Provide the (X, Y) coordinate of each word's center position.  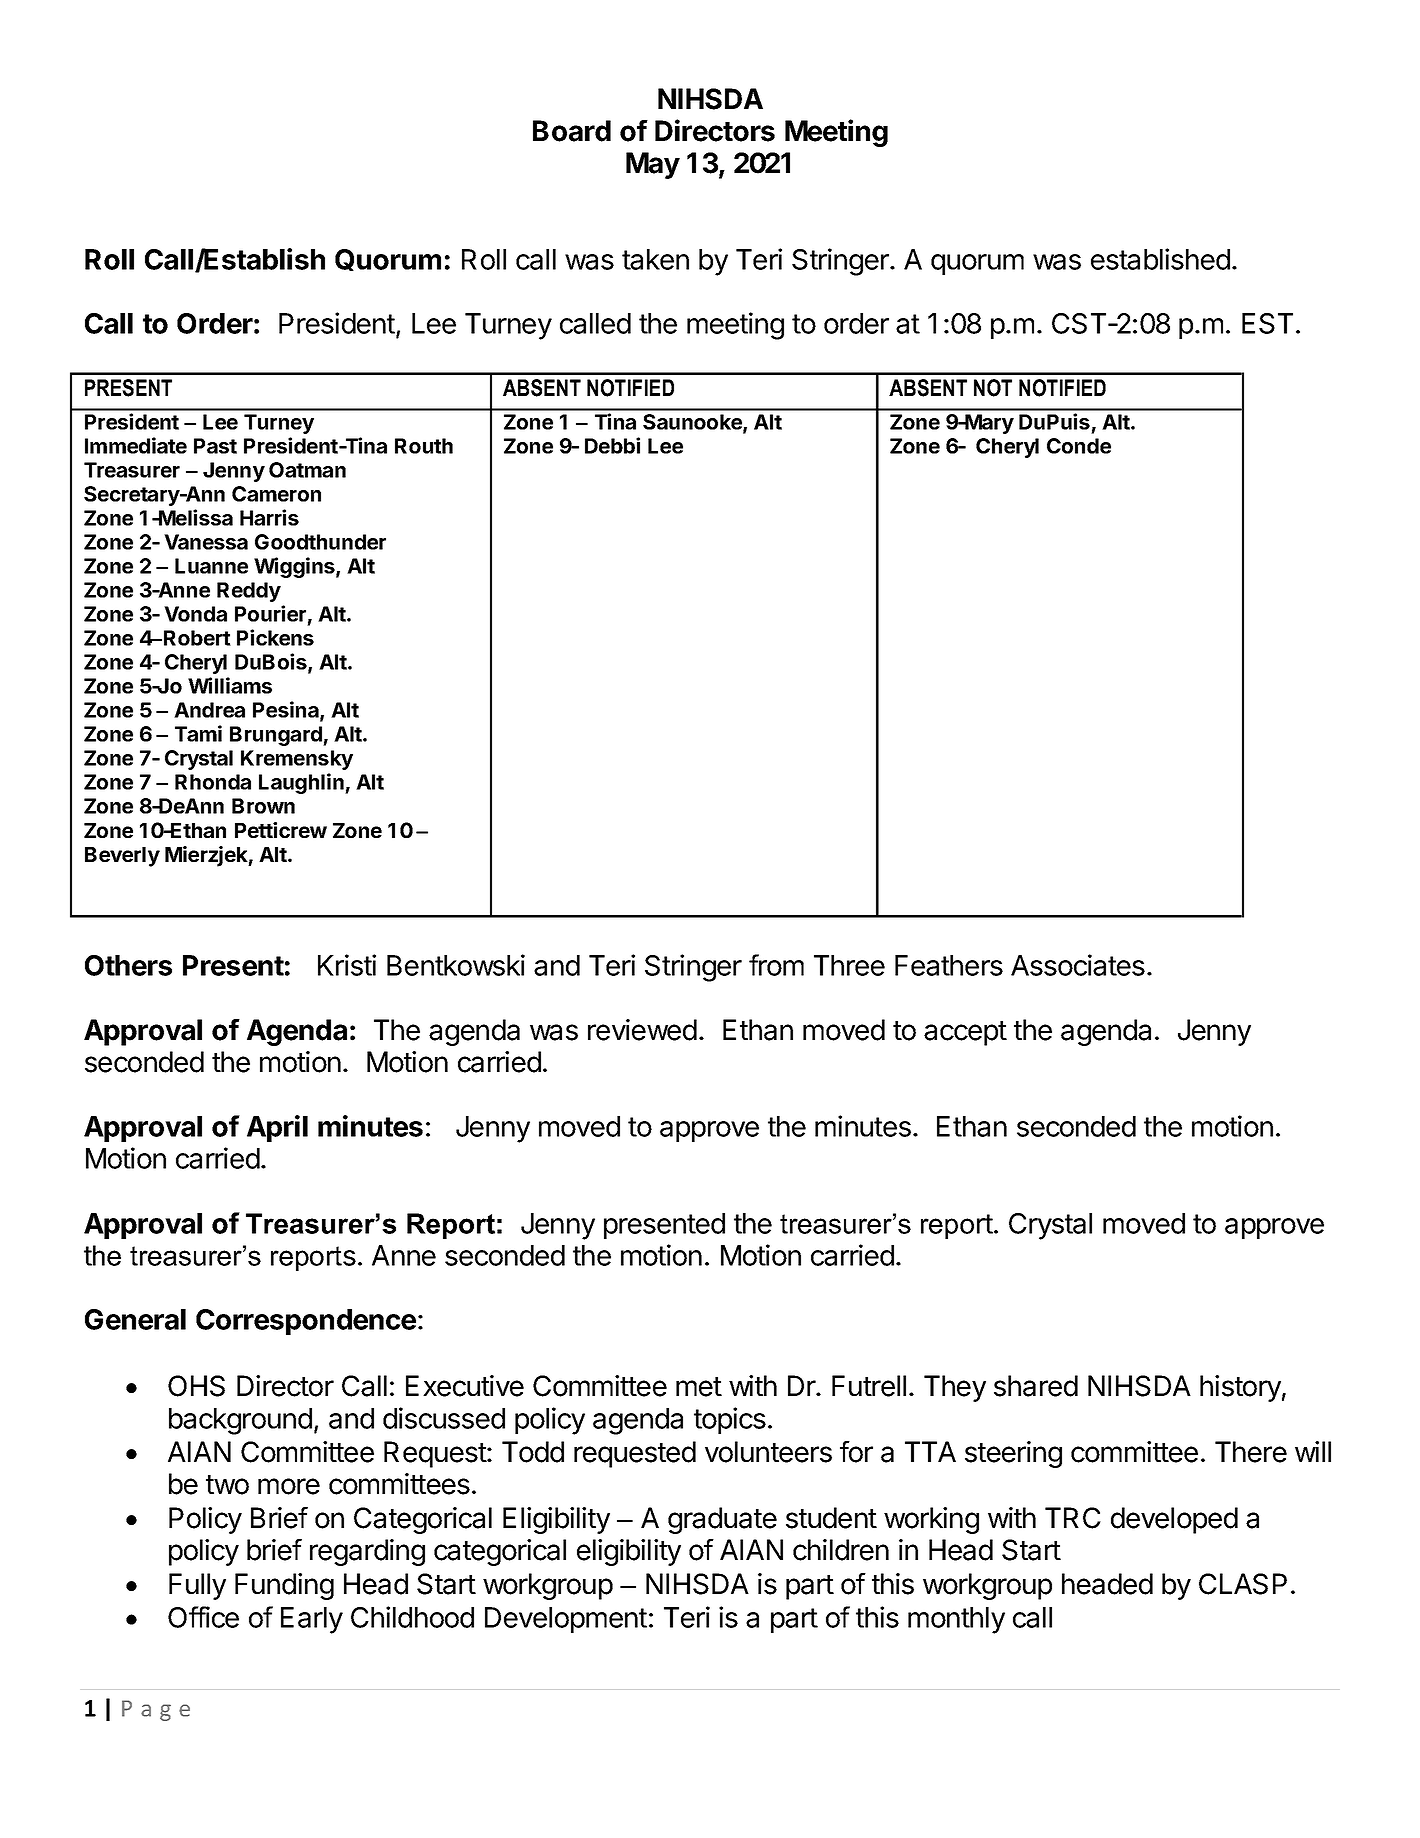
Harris (269, 517)
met (699, 1387)
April (277, 1128)
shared (1036, 1386)
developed (1174, 1520)
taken (655, 259)
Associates (1078, 965)
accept (965, 1033)
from (776, 965)
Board (572, 131)
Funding (284, 1586)
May (653, 165)
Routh (424, 446)
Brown (263, 806)
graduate (722, 1520)
